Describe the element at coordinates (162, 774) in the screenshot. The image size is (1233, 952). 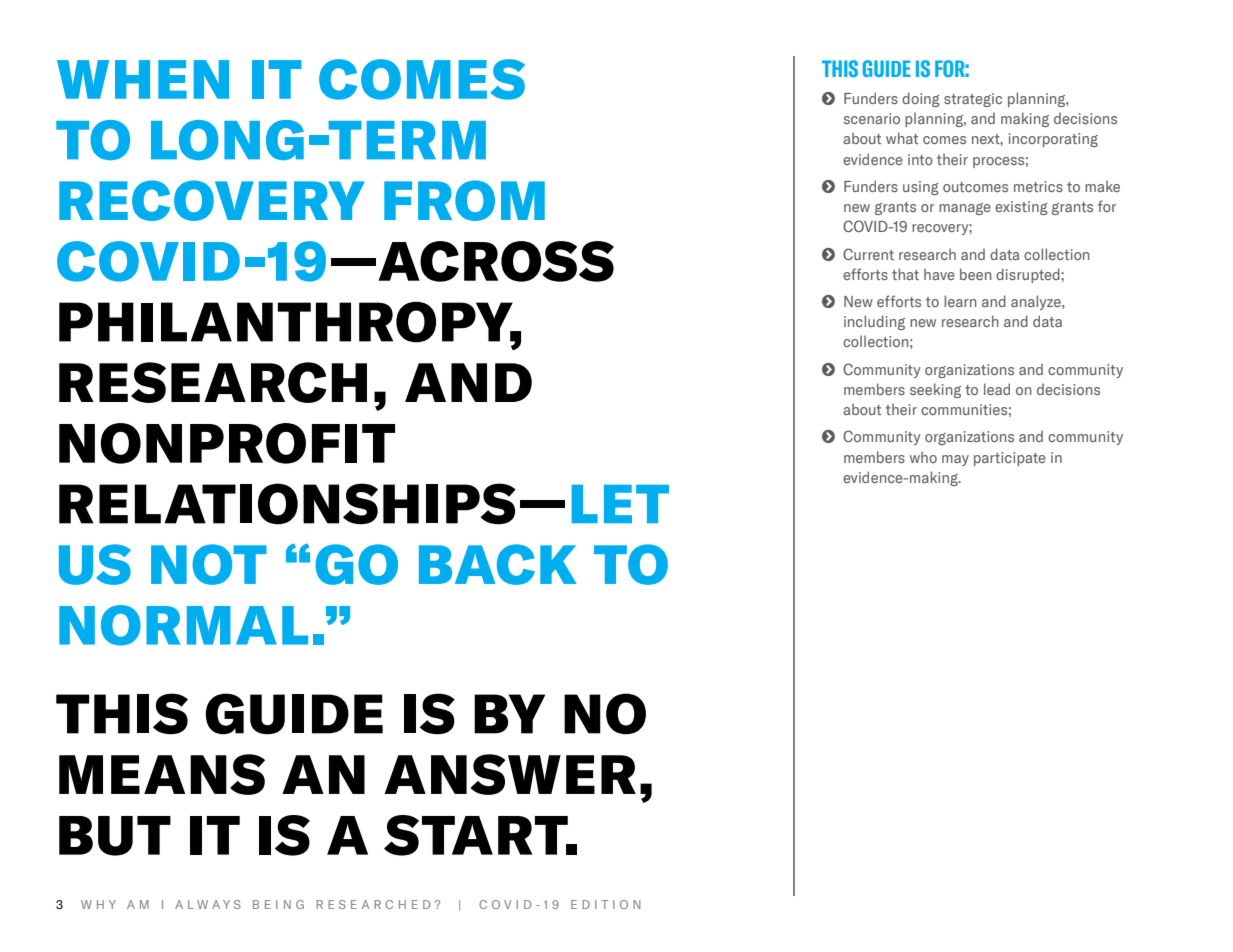
I see `MEANS` at that location.
